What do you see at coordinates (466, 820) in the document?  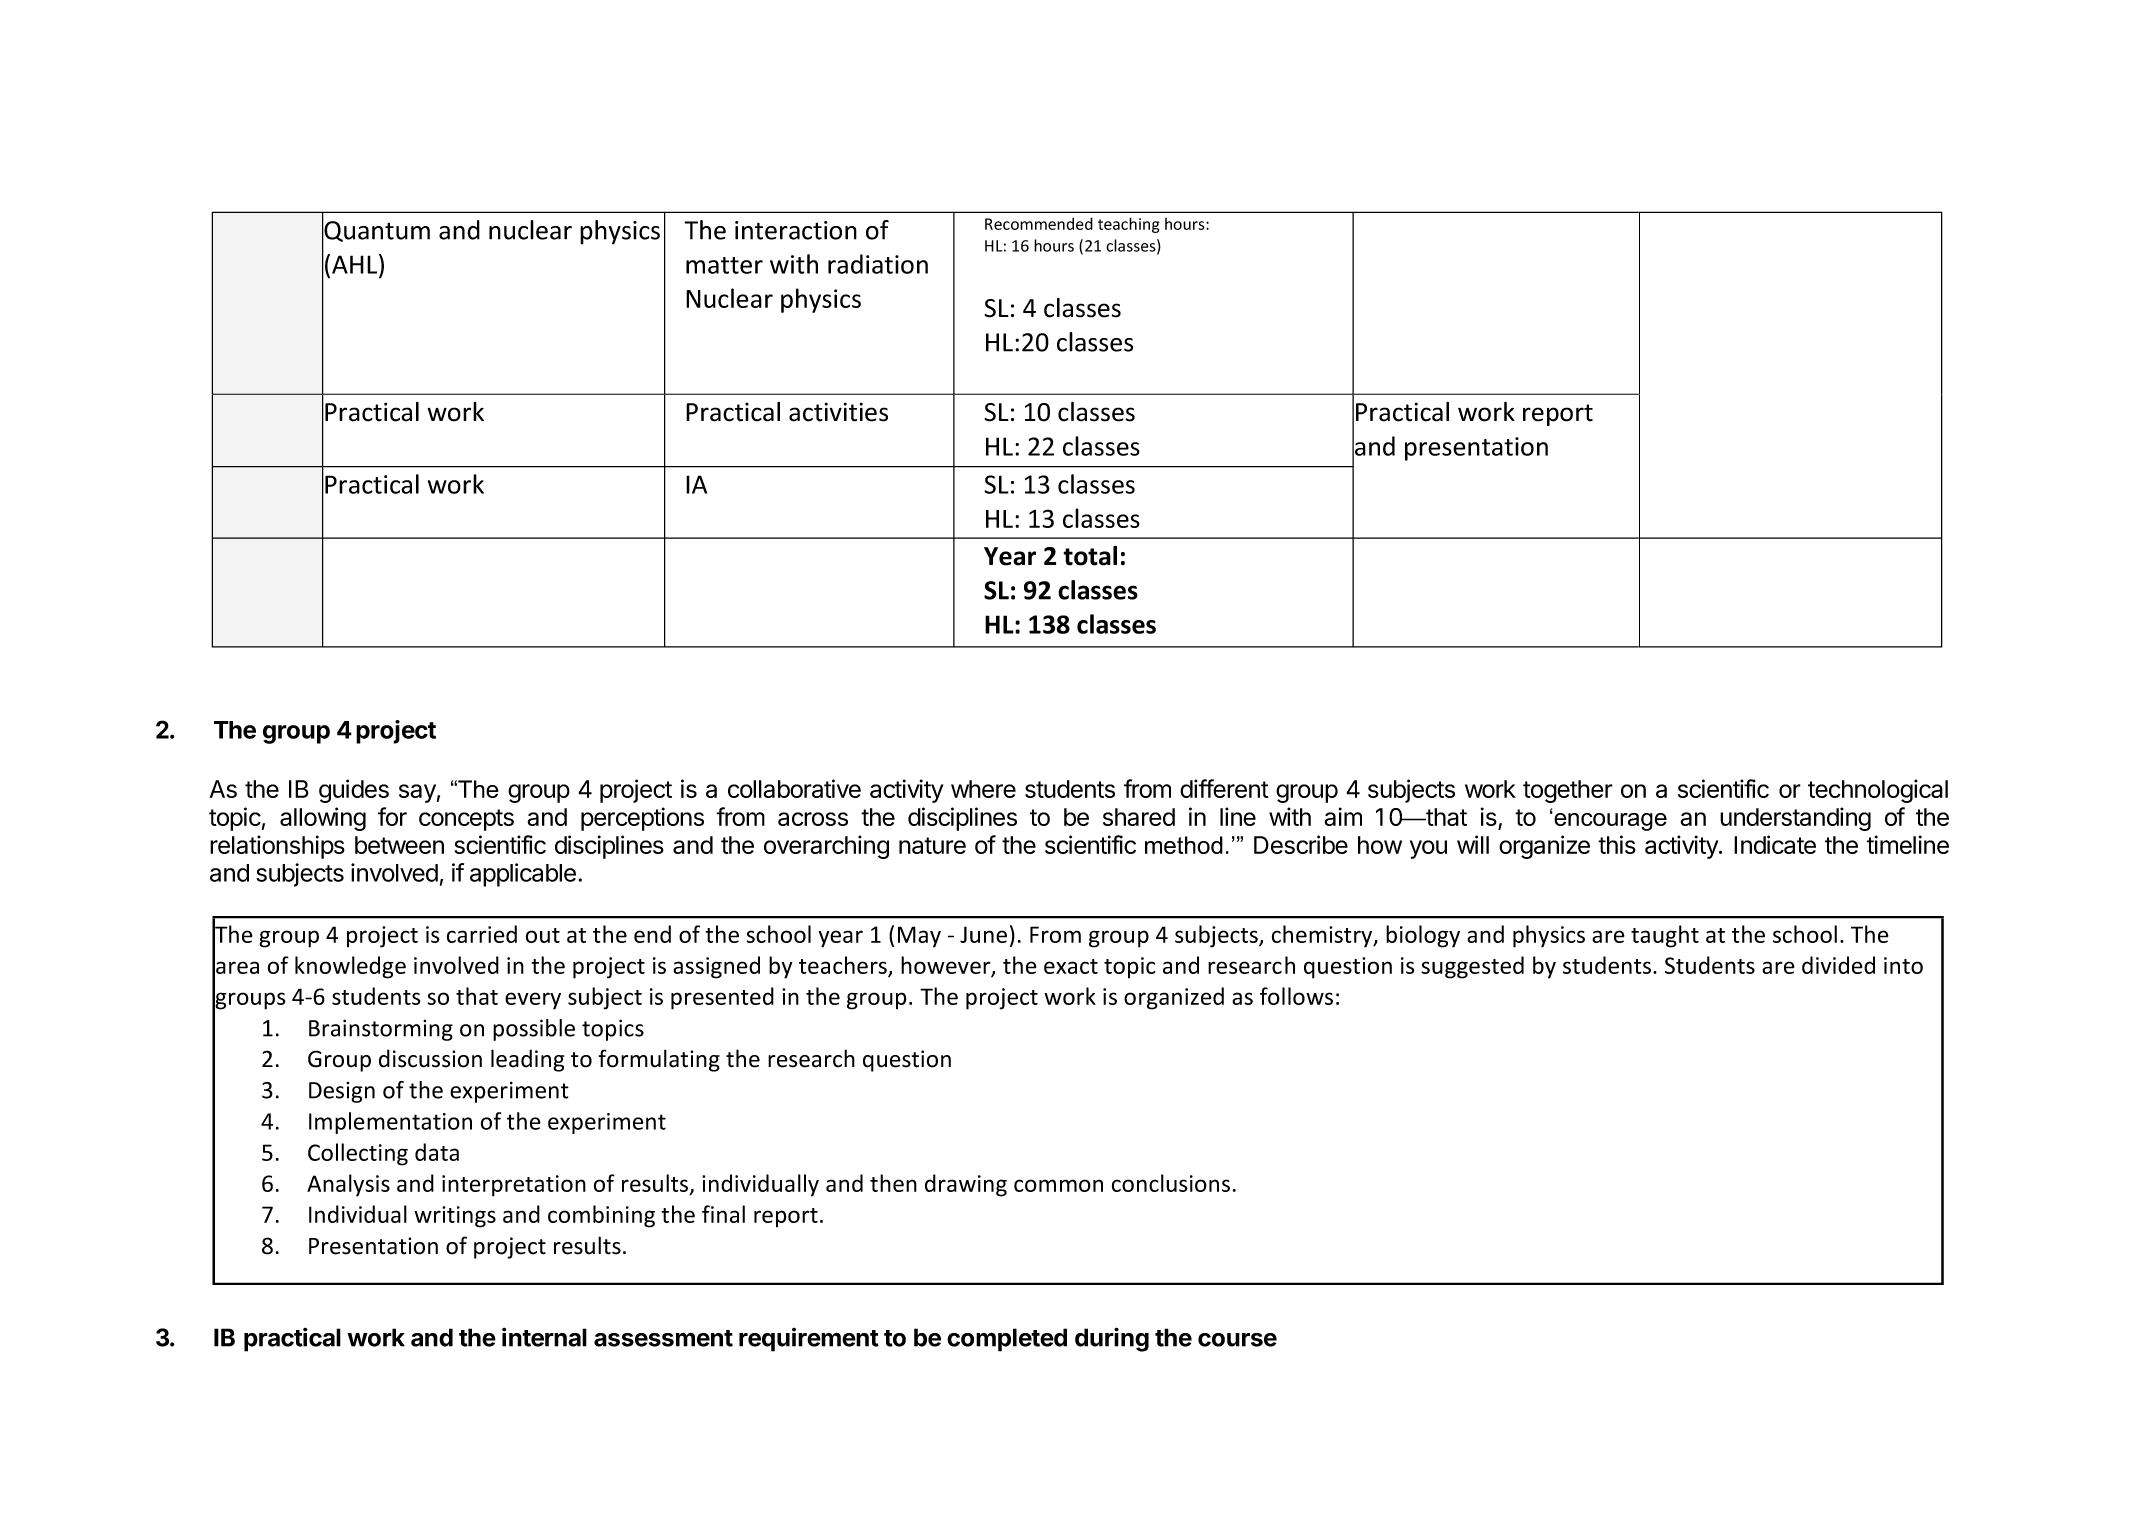 I see `concepts` at bounding box center [466, 820].
